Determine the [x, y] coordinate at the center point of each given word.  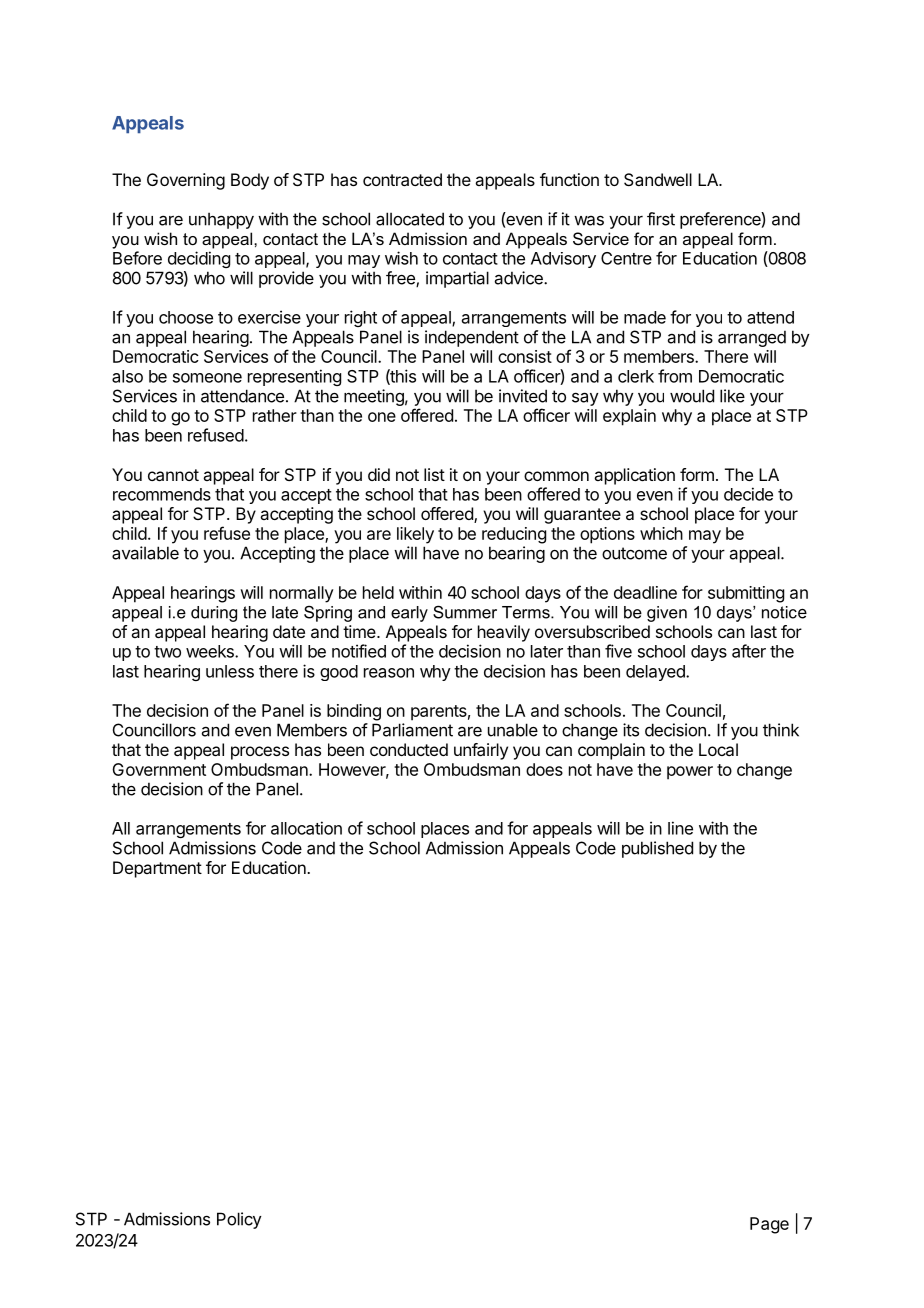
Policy [239, 1220]
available [145, 553]
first [661, 219]
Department [157, 869]
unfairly [481, 751]
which [661, 533]
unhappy [221, 220]
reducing [514, 535]
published [657, 849]
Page [769, 1225]
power [690, 773]
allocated [410, 219]
